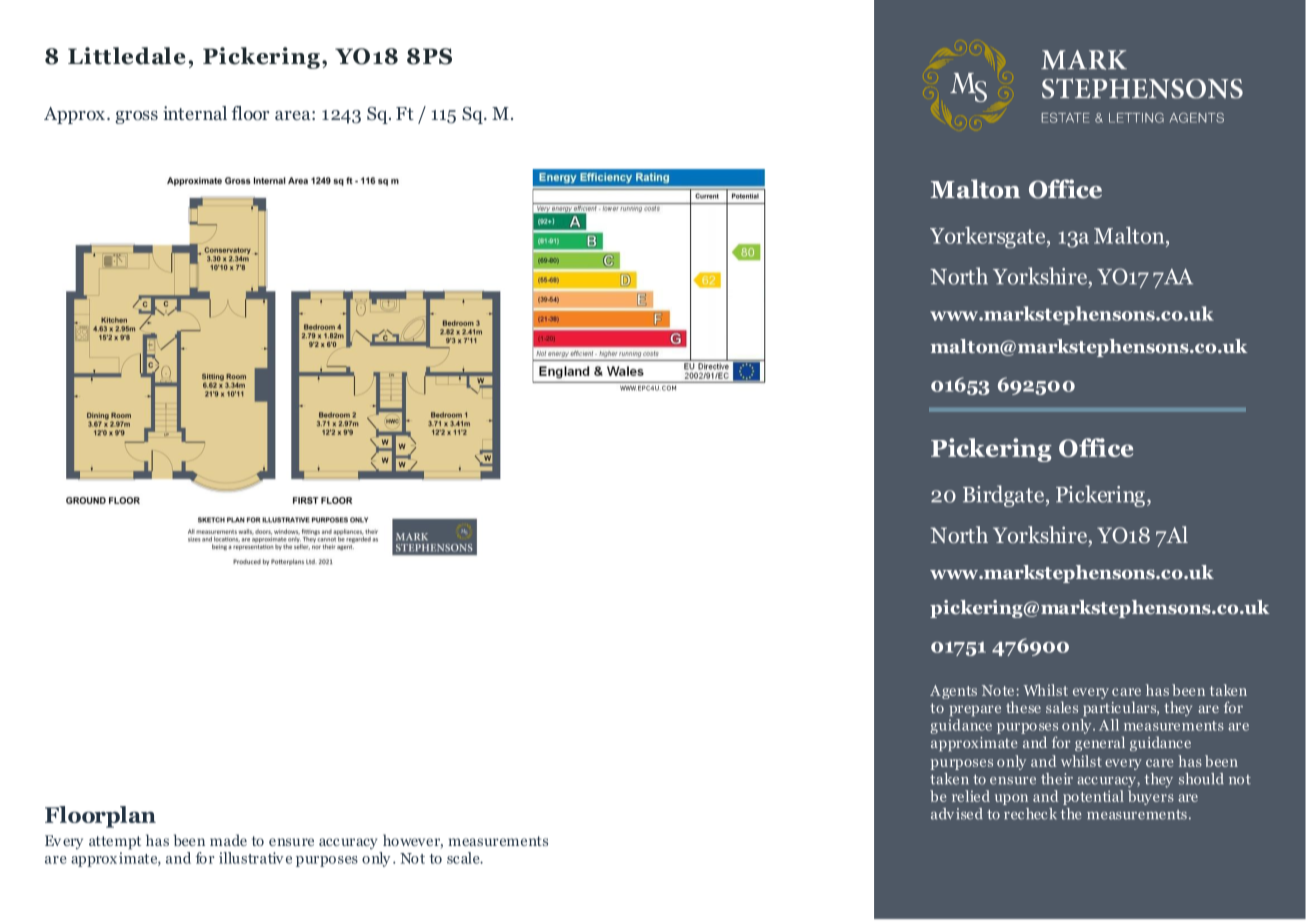  I want to click on gross, so click(136, 117).
